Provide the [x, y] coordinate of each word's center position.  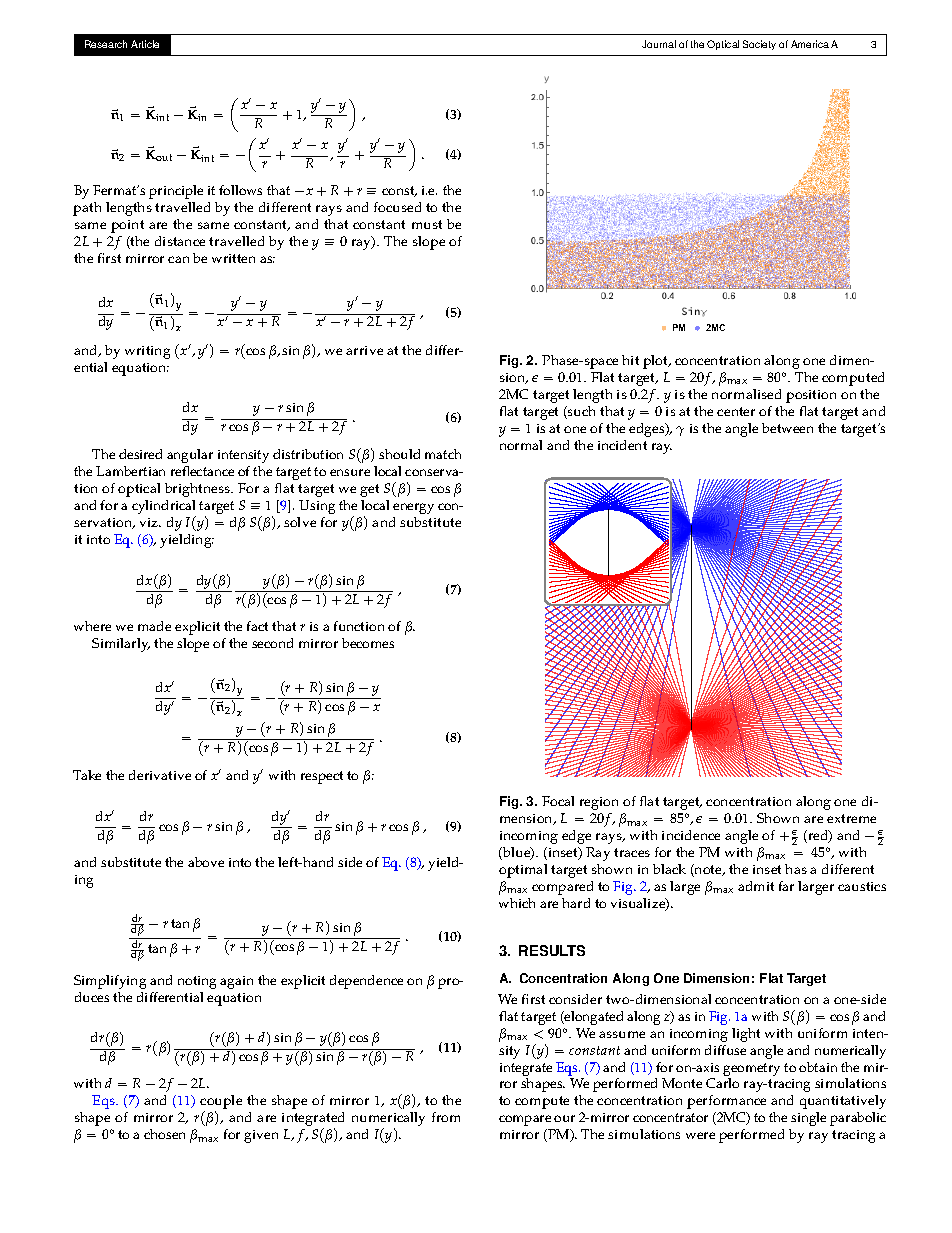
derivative [160, 775]
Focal [558, 801]
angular [190, 456]
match [443, 454]
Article [145, 44]
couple [221, 1103]
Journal [659, 44]
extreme [851, 818]
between [787, 428]
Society [759, 45]
